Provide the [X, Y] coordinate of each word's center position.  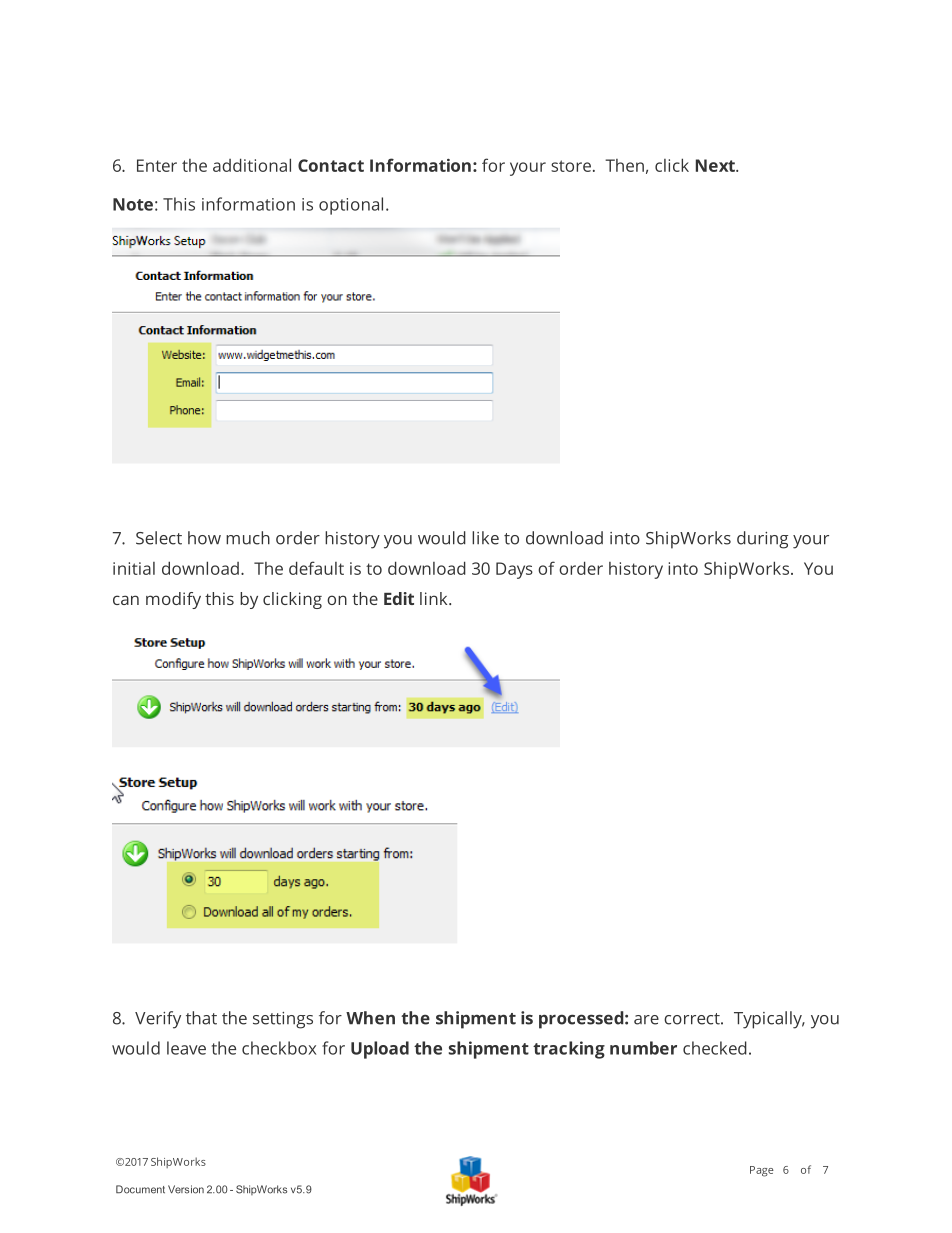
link [435, 598]
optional [351, 206]
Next [716, 165]
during [762, 540]
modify [173, 600]
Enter [157, 165]
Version [186, 1189]
